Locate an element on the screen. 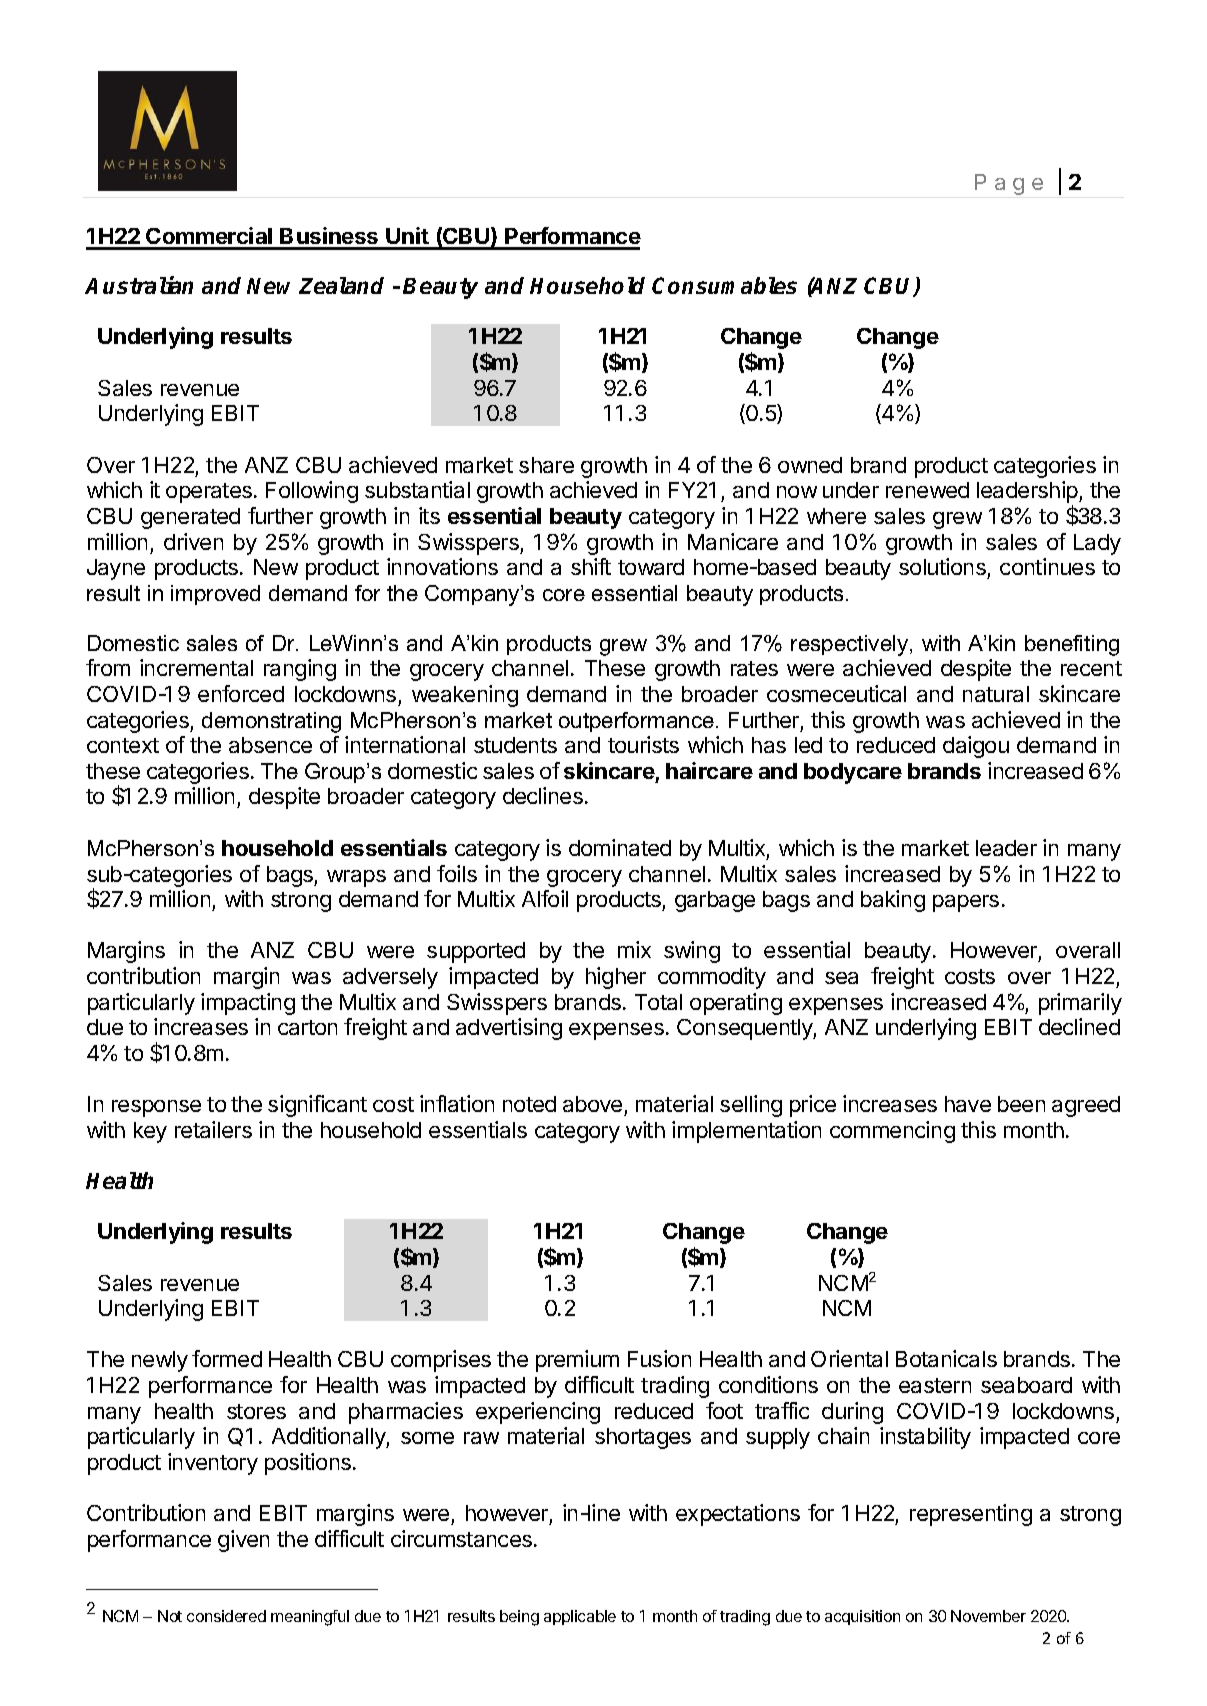 This screenshot has width=1207, height=1706. renewed is located at coordinates (927, 490).
